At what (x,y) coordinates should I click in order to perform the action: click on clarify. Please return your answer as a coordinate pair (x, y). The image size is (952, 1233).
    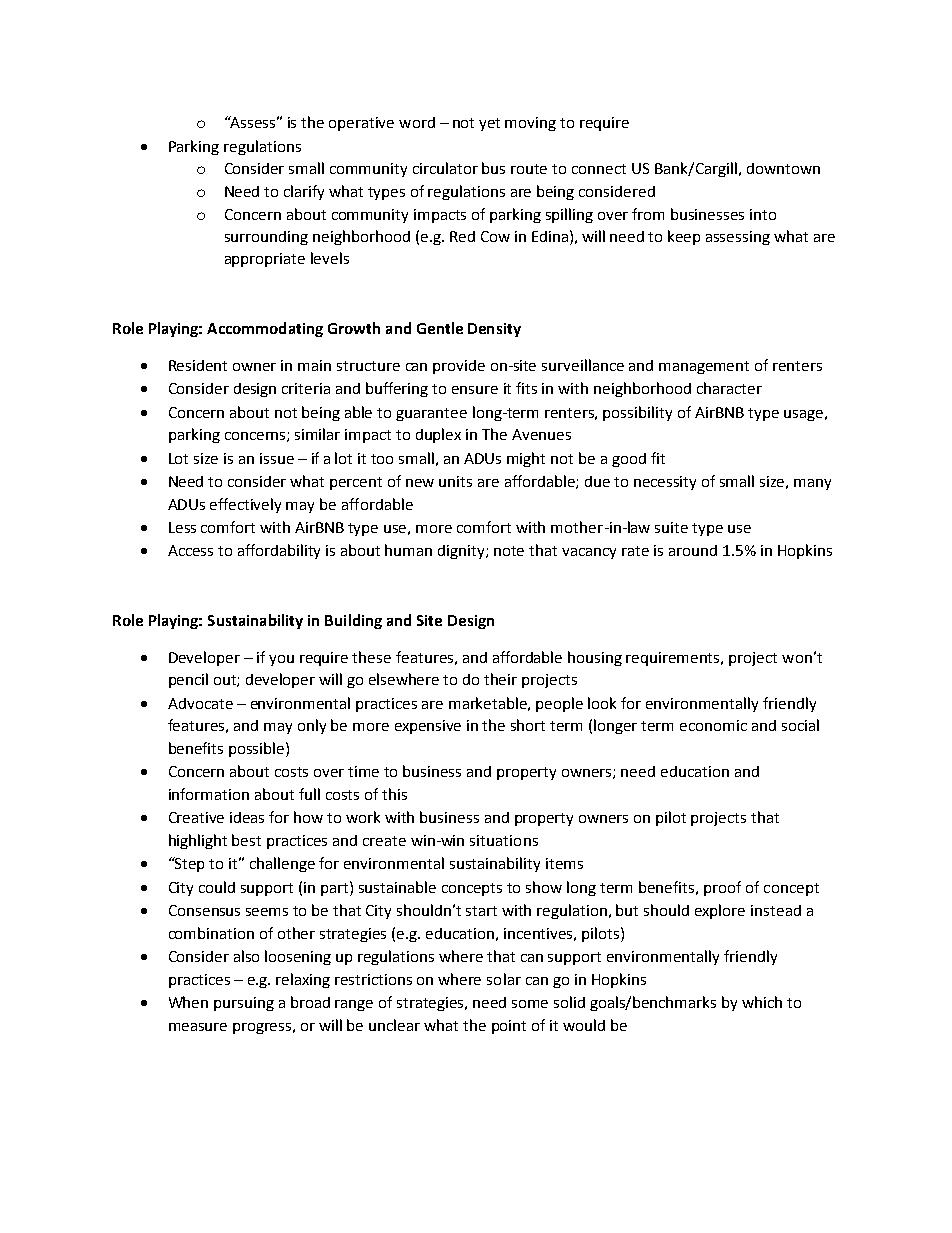
    Looking at the image, I should click on (304, 192).
